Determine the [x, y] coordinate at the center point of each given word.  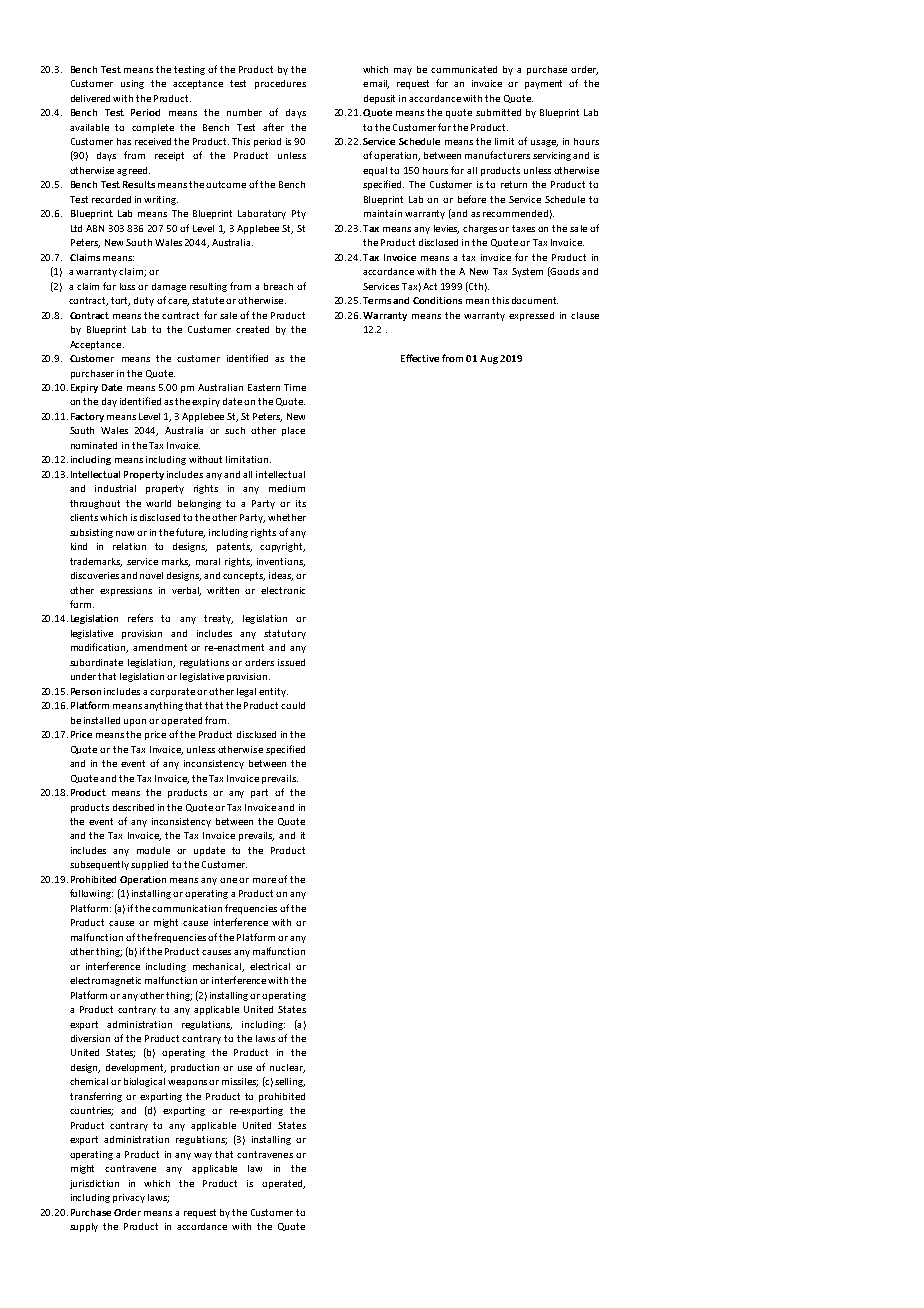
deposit [379, 99]
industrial [115, 488]
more [264, 880]
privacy [129, 1198]
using [132, 84]
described [133, 807]
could [293, 705]
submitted [498, 112]
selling [290, 1082]
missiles [240, 1082]
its [301, 503]
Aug [489, 359]
